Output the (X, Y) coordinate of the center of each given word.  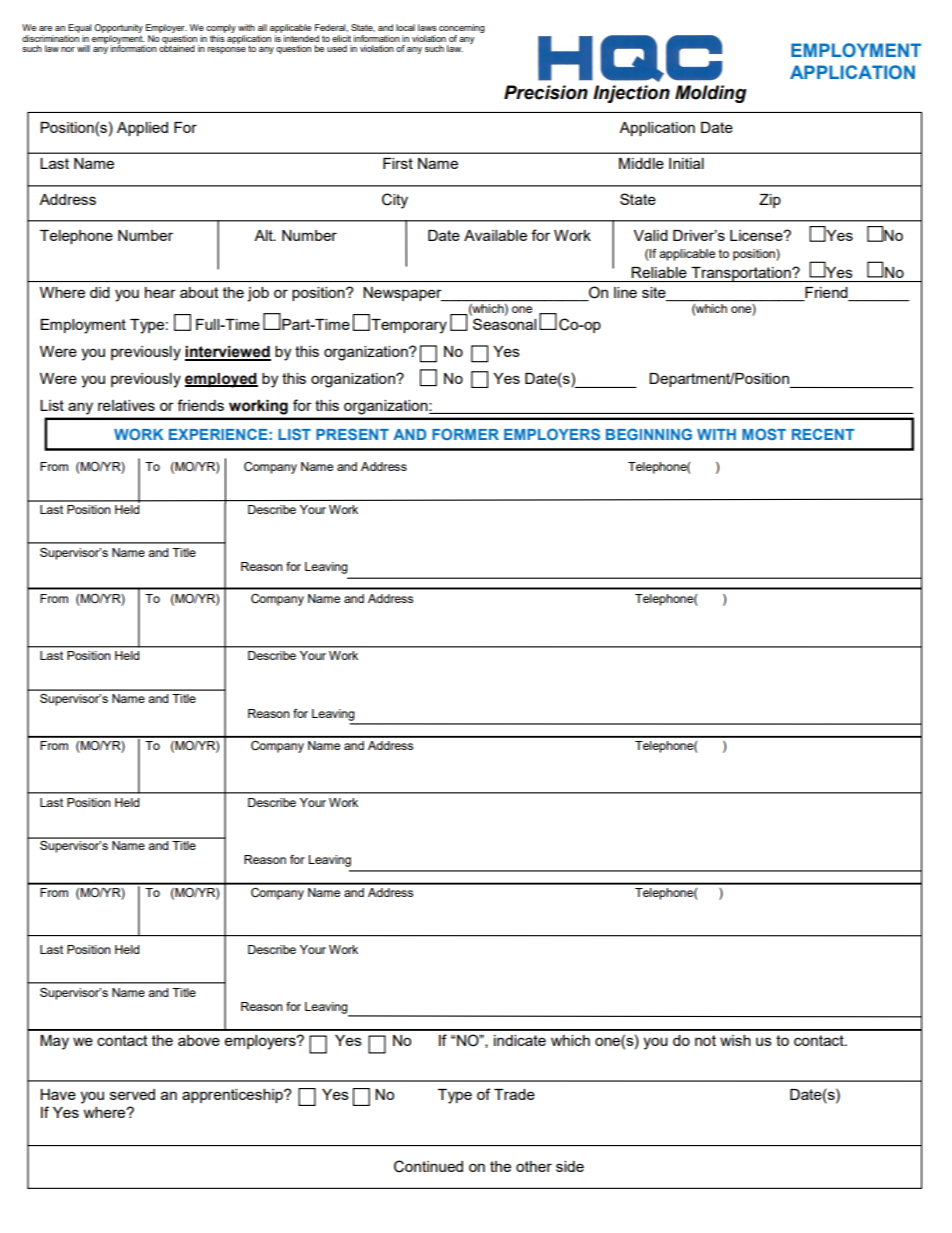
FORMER (465, 434)
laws (427, 27)
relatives (126, 405)
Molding (711, 94)
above (199, 1040)
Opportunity (118, 28)
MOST (764, 434)
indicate (520, 1040)
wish (735, 1040)
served (132, 1094)
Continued (428, 1166)
